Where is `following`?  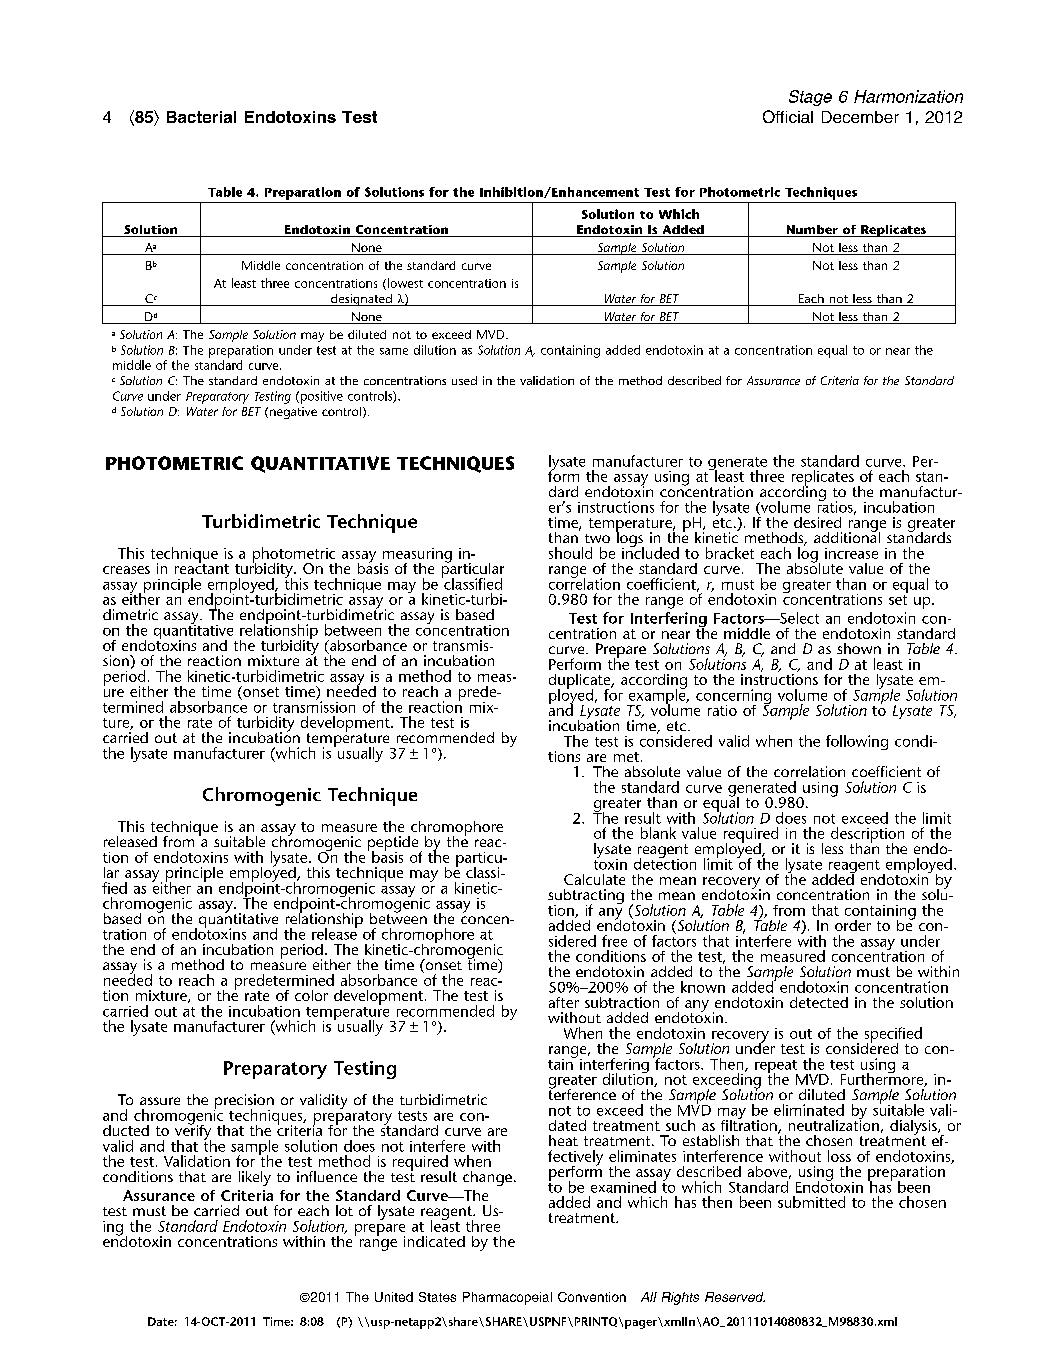
following is located at coordinates (857, 742).
